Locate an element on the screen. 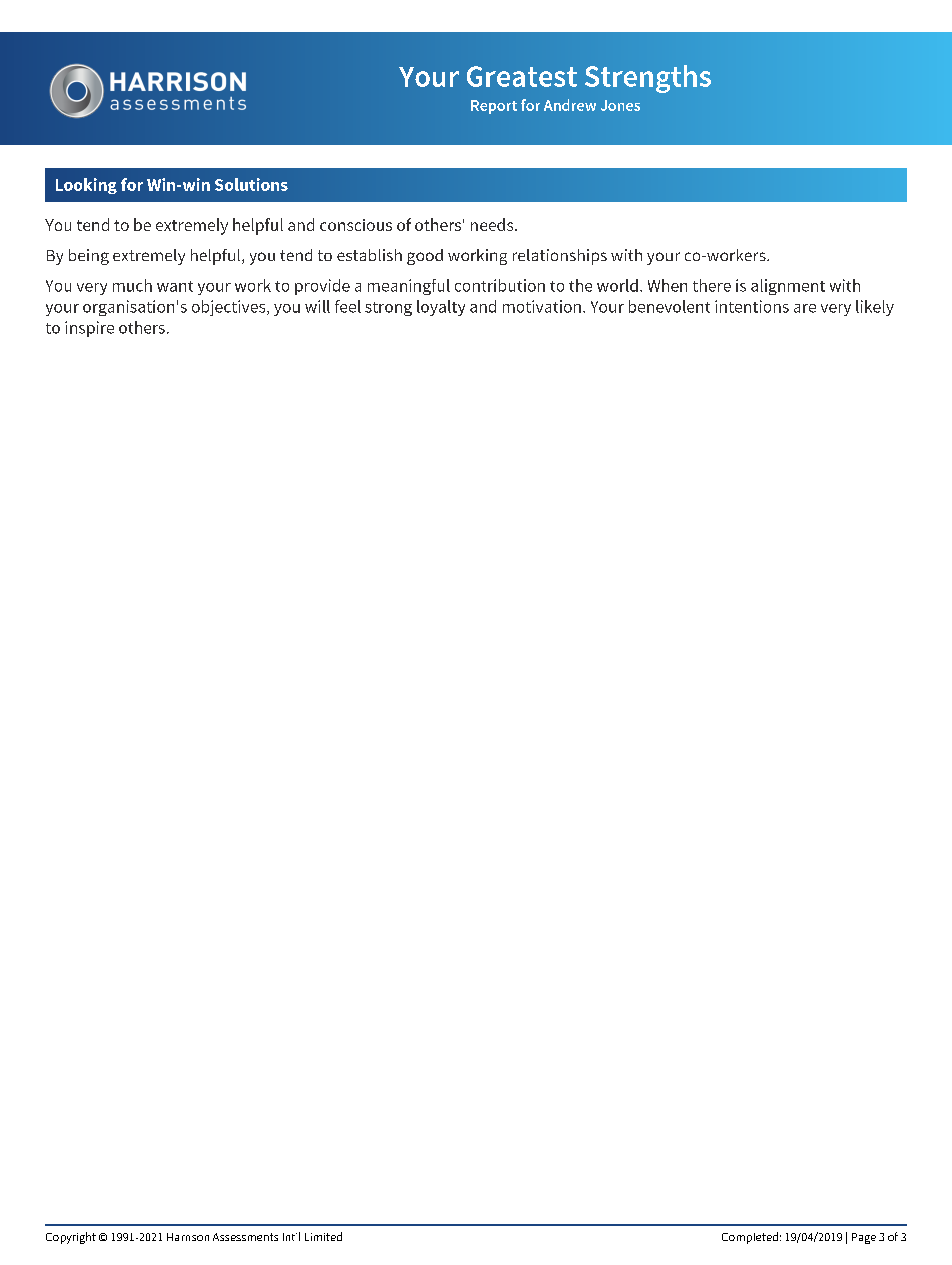 This screenshot has width=952, height=1265. Limited is located at coordinates (323, 1236).
